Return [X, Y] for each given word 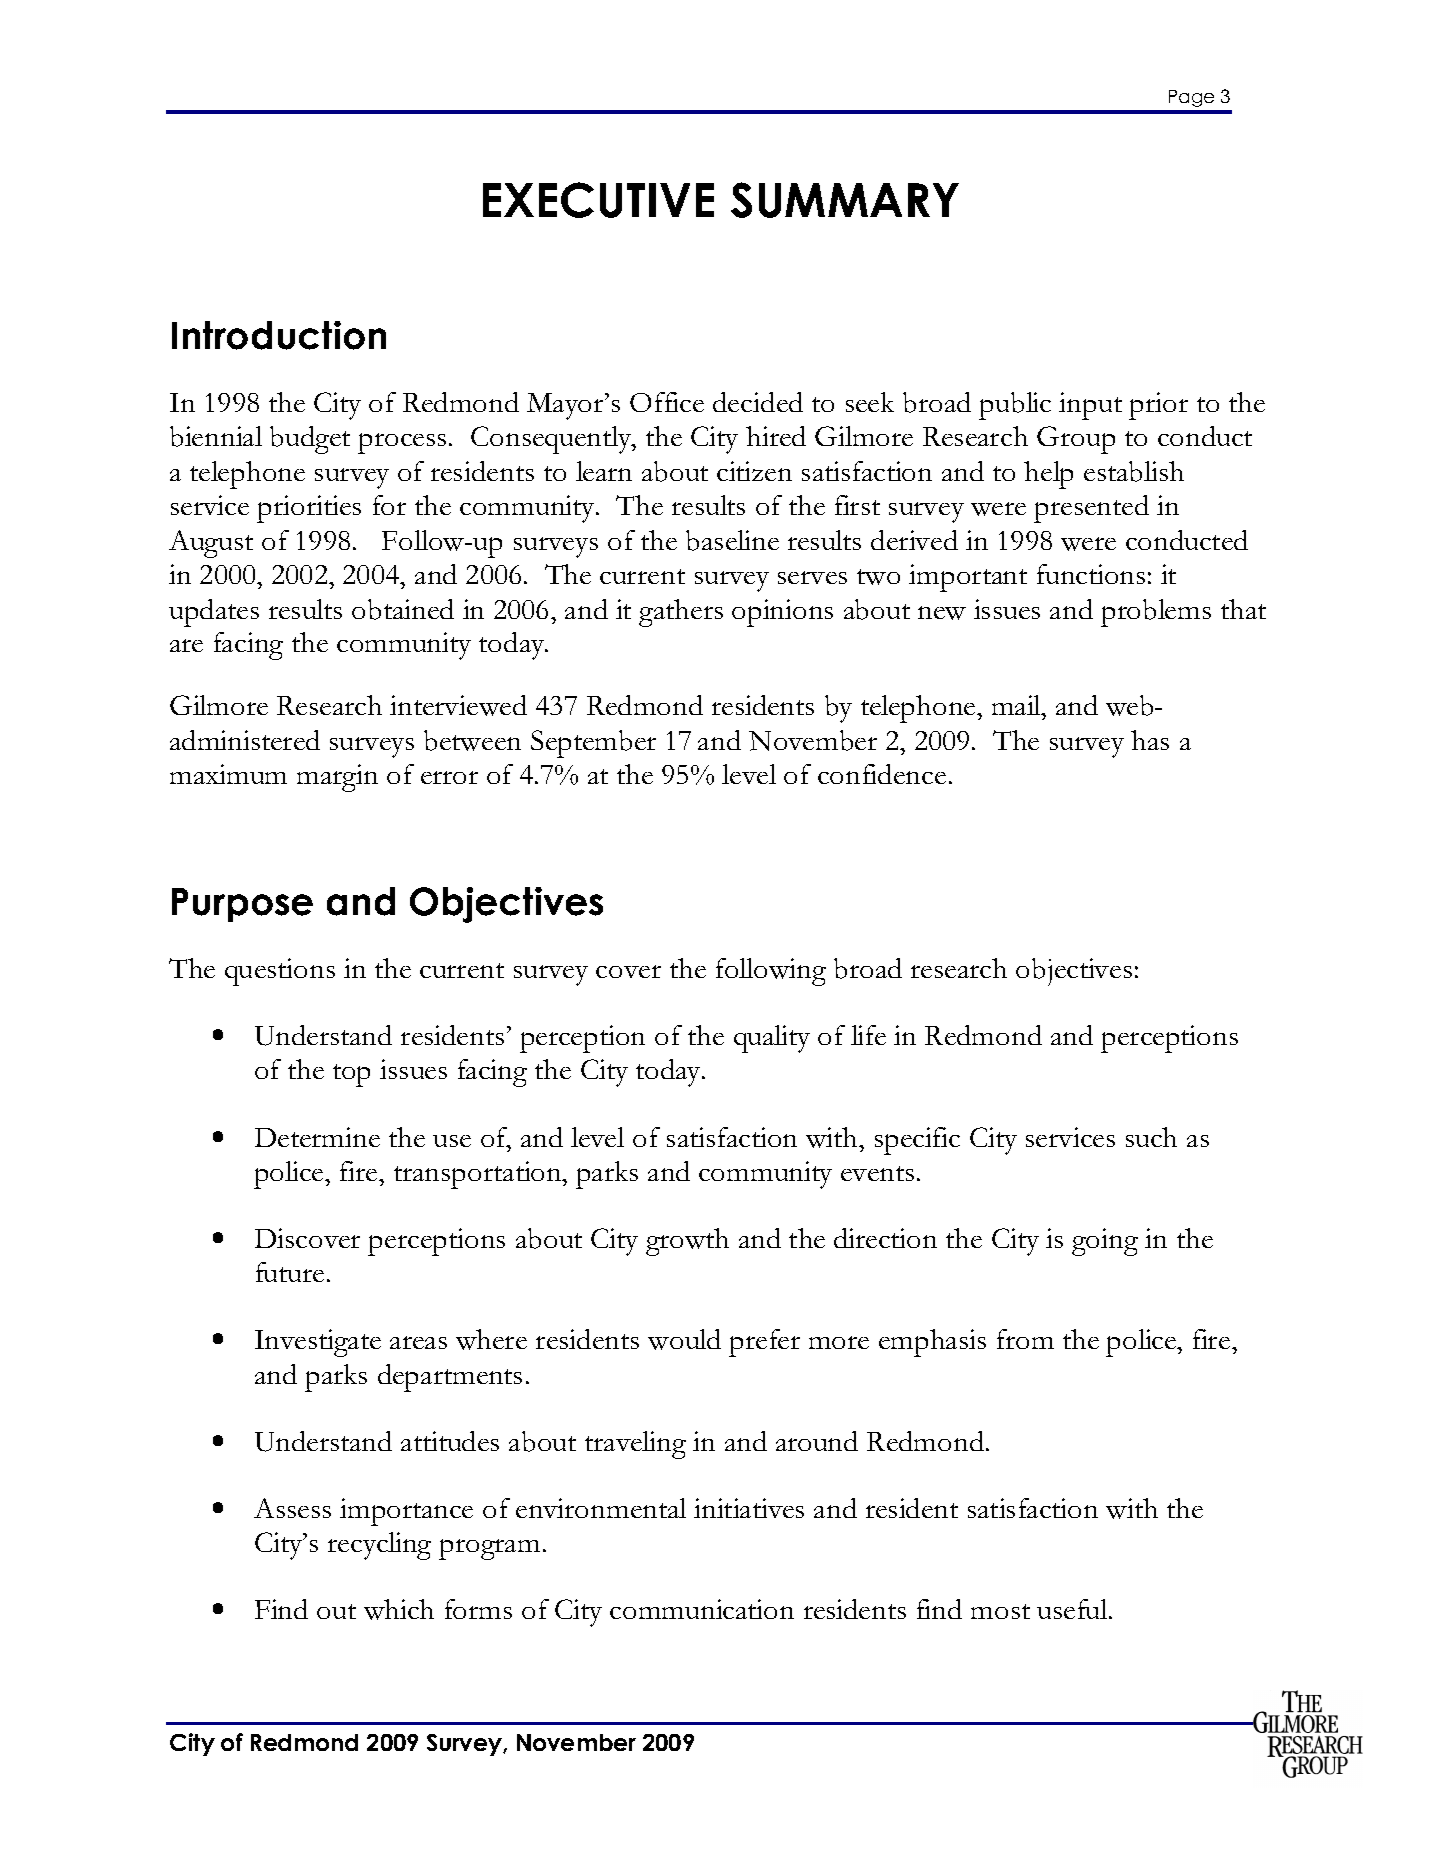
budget [310, 440]
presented [1091, 509]
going [1105, 1242]
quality [772, 1039]
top [351, 1075]
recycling [379, 1546]
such [1151, 1137]
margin [337, 778]
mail [1017, 705]
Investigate [318, 1343]
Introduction [279, 335]
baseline [732, 540]
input [1090, 406]
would [684, 1339]
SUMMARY [845, 200]
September [593, 744]
